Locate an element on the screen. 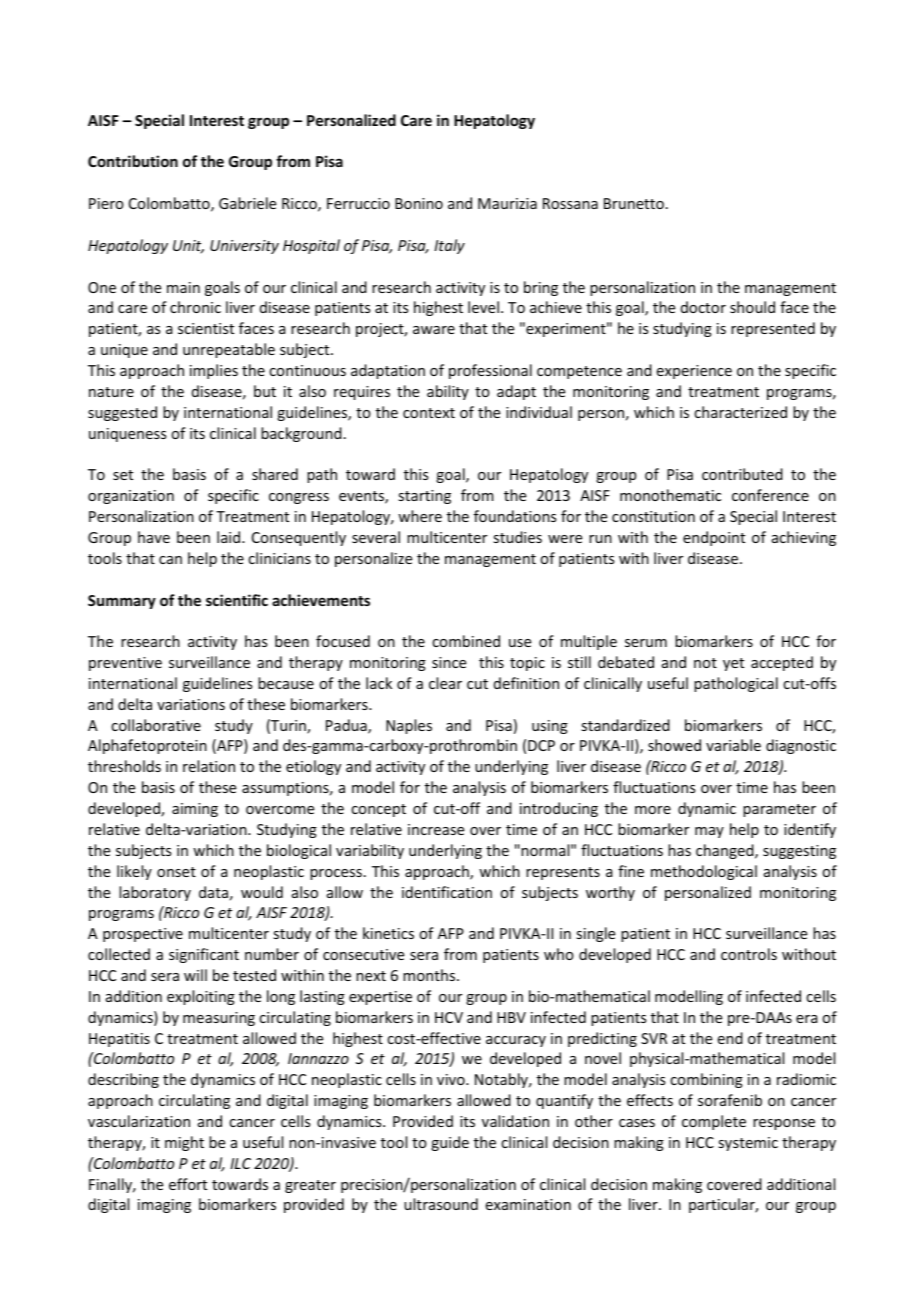 The image size is (924, 1308). increase is located at coordinates (436, 829).
